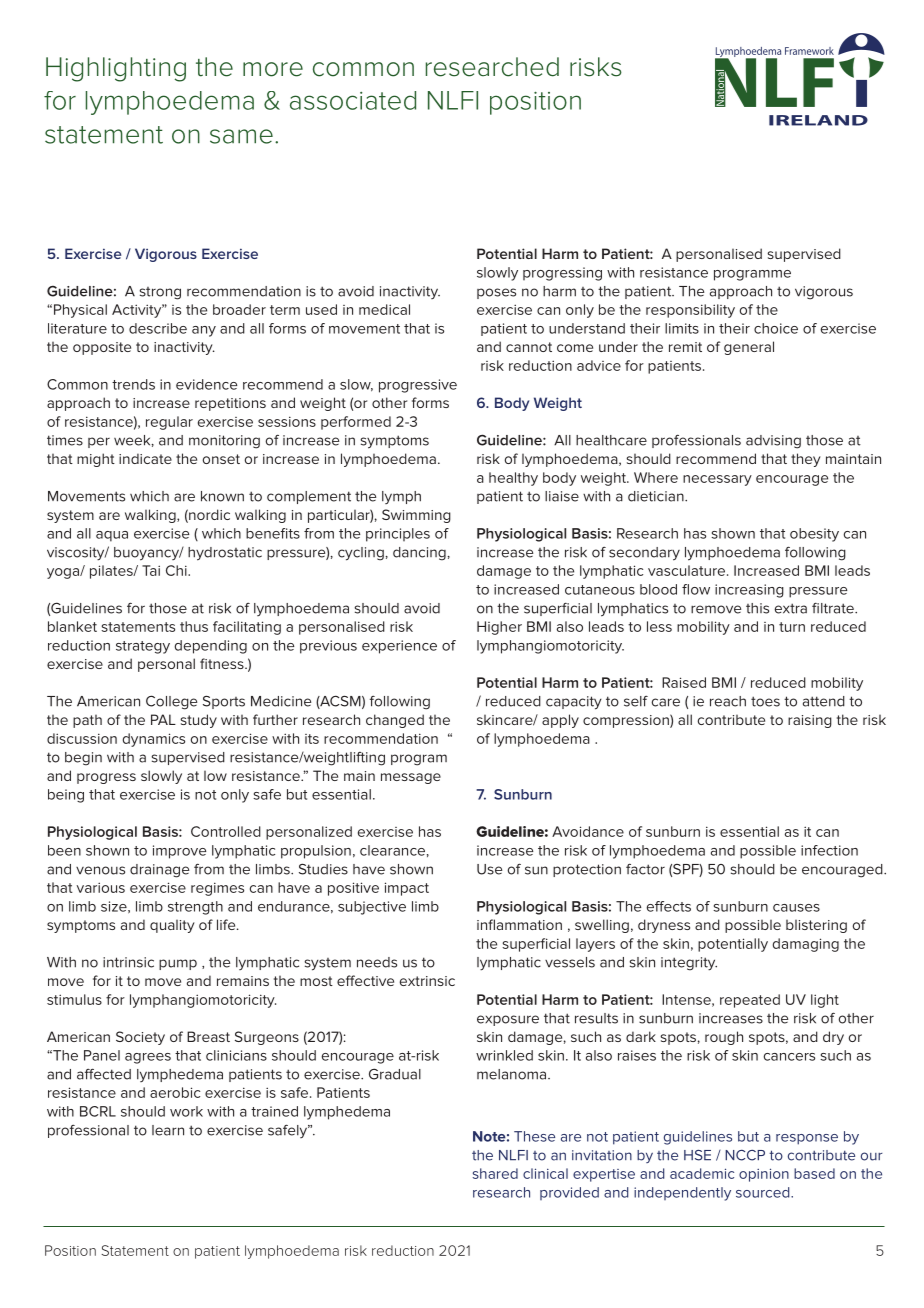 The image size is (924, 1308). What do you see at coordinates (353, 100) in the page?
I see `associated` at bounding box center [353, 100].
